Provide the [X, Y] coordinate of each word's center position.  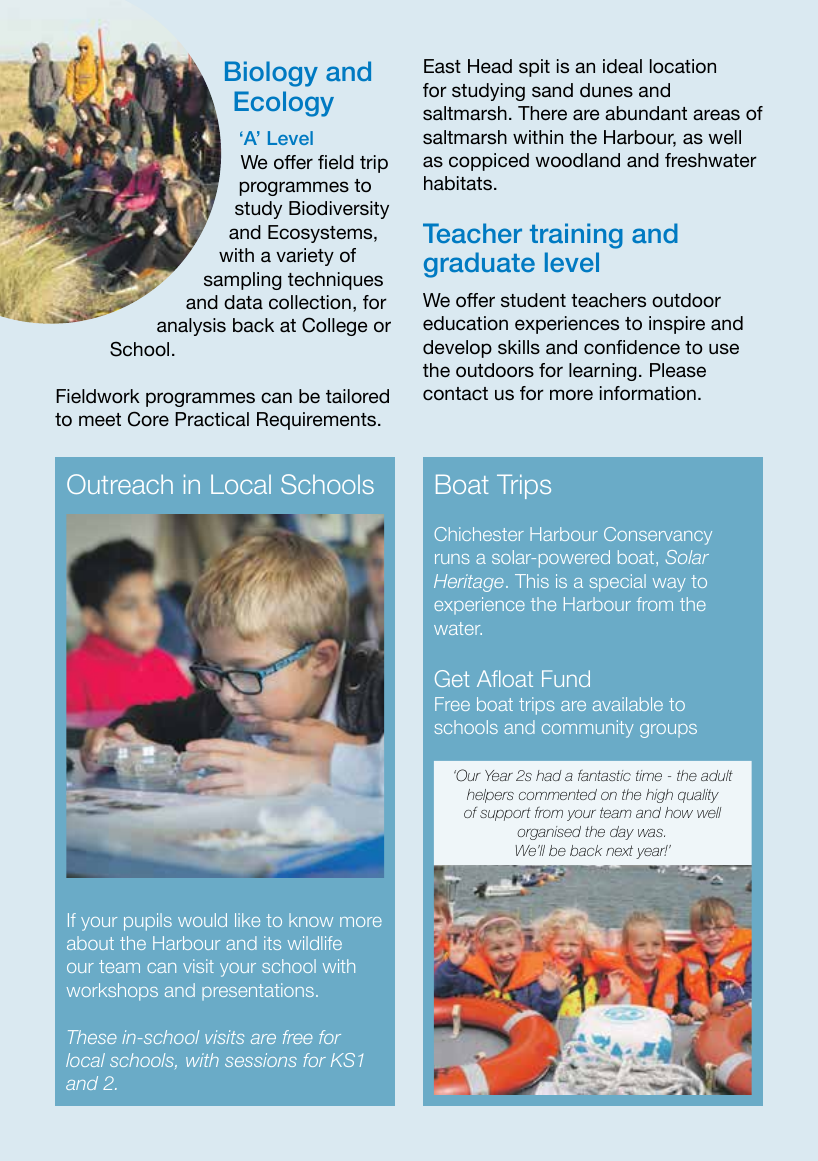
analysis [191, 327]
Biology [271, 74]
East [442, 66]
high [659, 796]
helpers [490, 796]
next [619, 850]
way [669, 585]
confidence [632, 347]
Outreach [120, 484]
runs [452, 559]
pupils [148, 922]
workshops [112, 992]
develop [457, 349]
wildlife [315, 943]
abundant [646, 113]
